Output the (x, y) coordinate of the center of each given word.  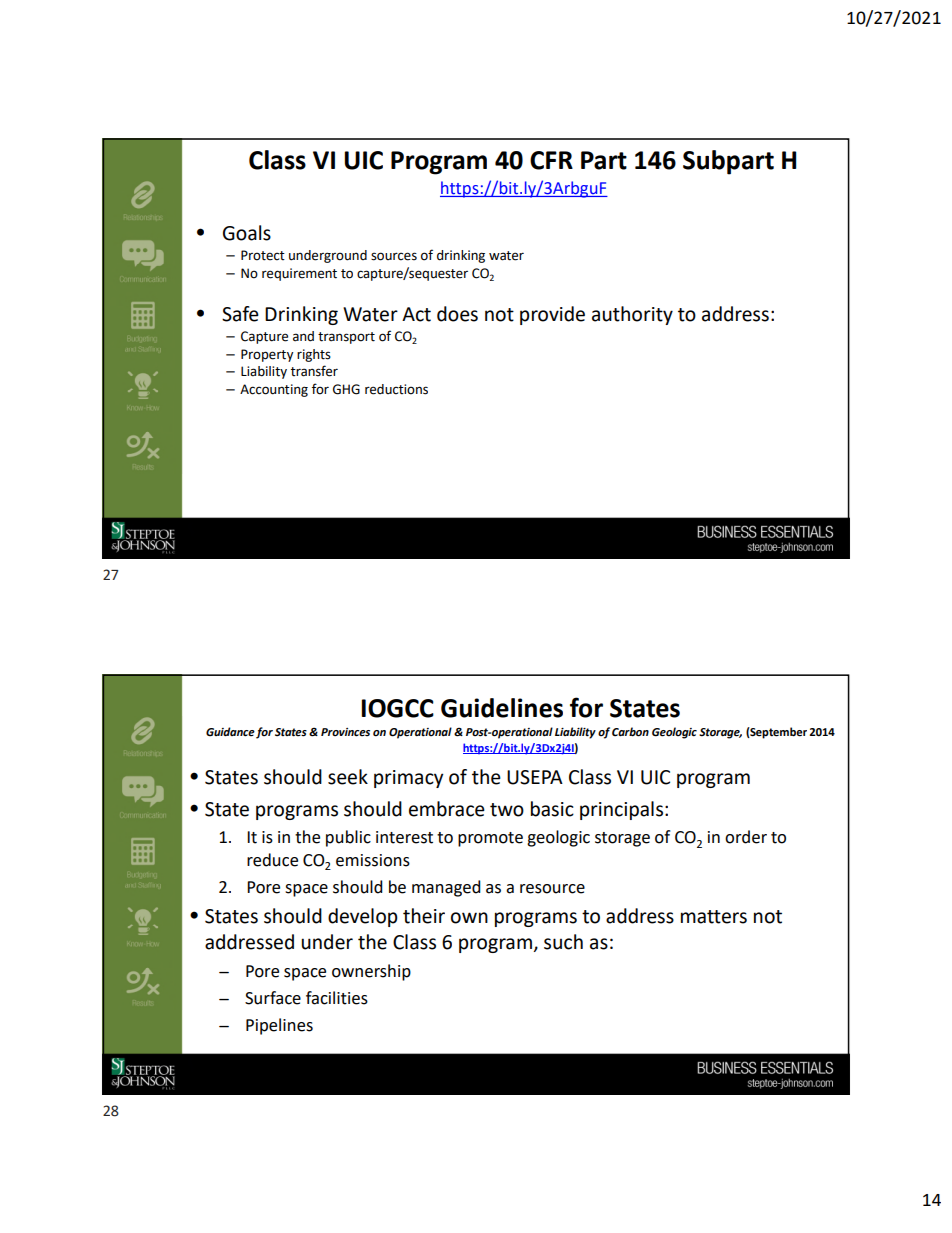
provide (552, 315)
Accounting (274, 390)
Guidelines (502, 708)
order (746, 837)
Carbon (630, 732)
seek (348, 777)
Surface (273, 998)
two (507, 810)
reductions (396, 389)
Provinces (345, 732)
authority (632, 315)
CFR (551, 160)
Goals (247, 233)
